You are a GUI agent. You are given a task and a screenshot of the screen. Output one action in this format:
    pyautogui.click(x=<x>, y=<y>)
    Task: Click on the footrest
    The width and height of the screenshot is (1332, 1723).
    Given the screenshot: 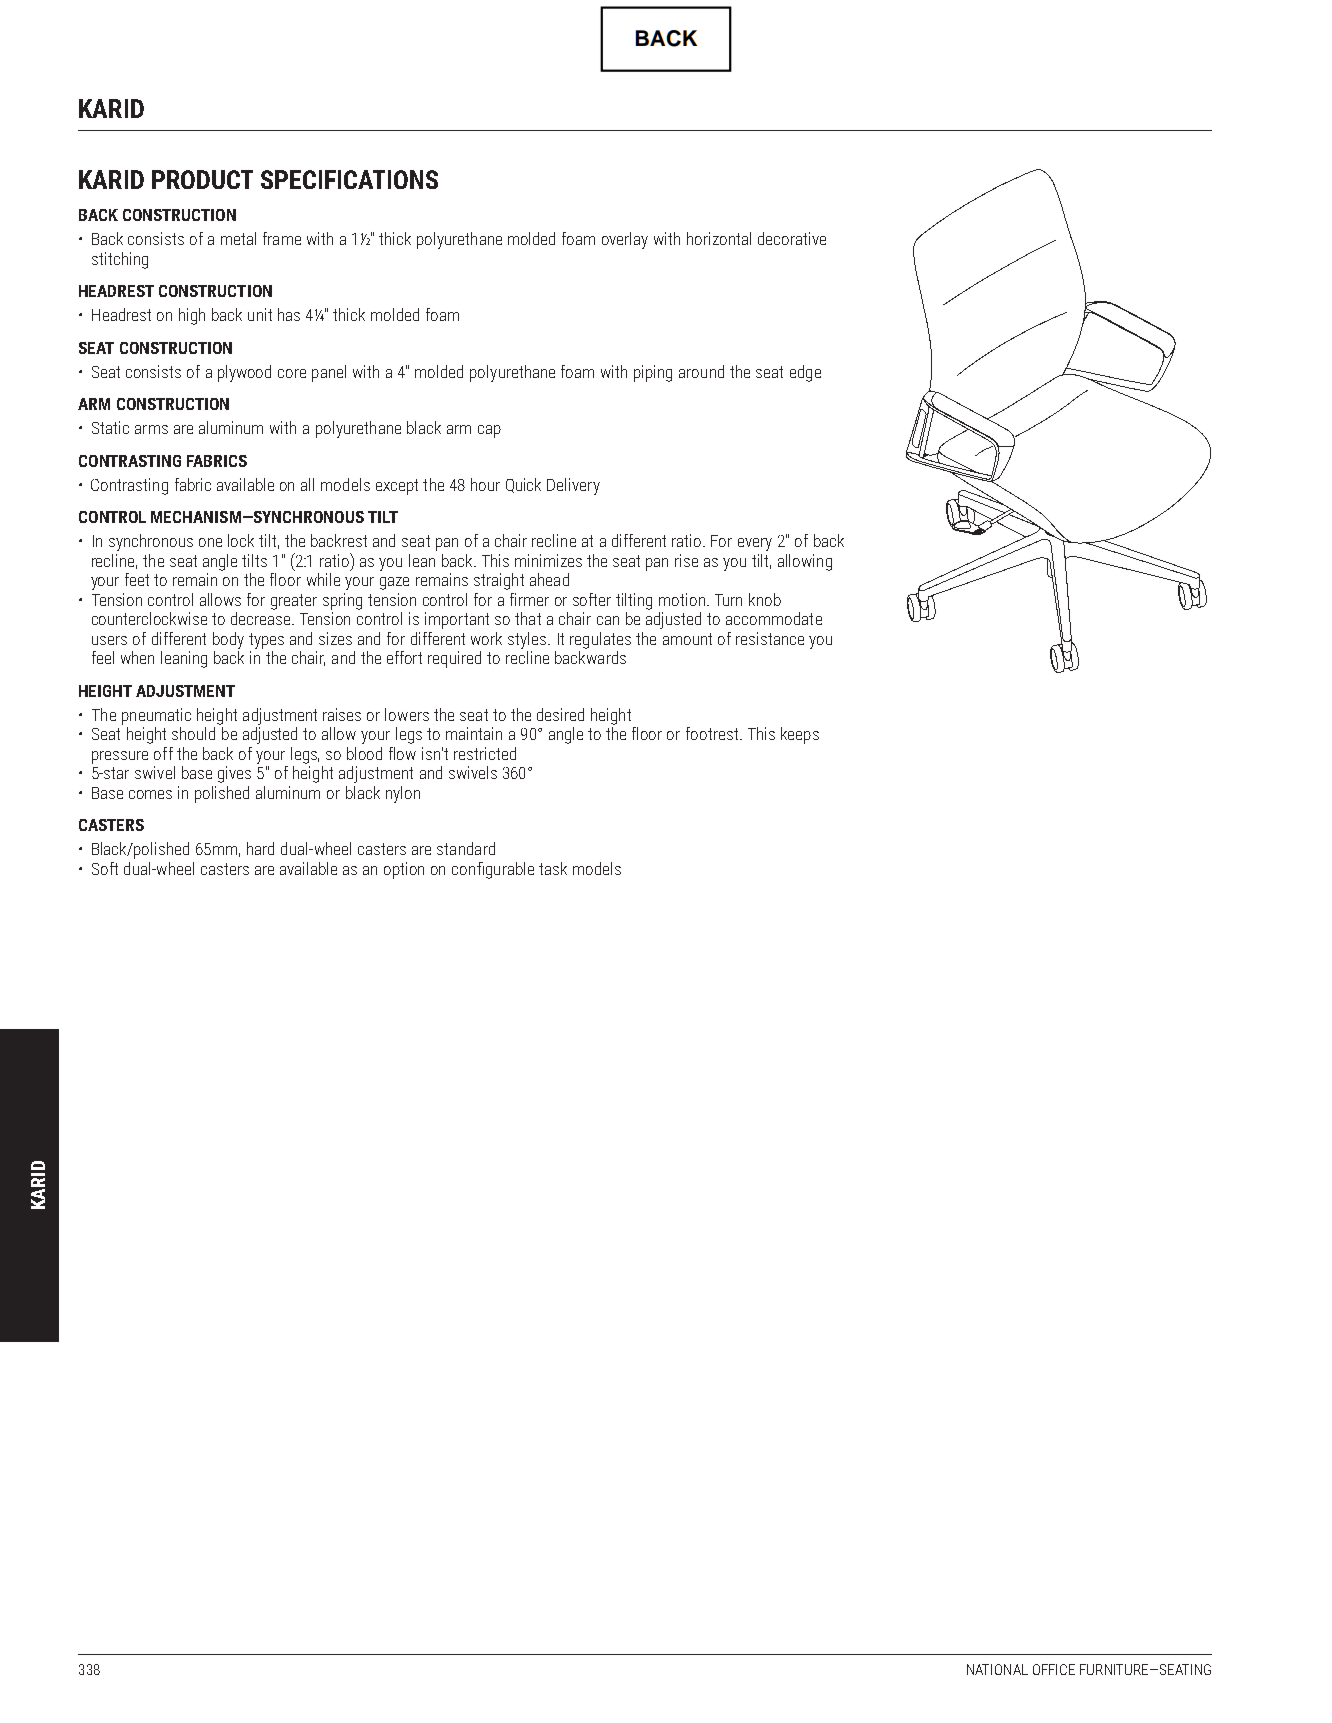 What is the action you would take?
    pyautogui.click(x=712, y=733)
